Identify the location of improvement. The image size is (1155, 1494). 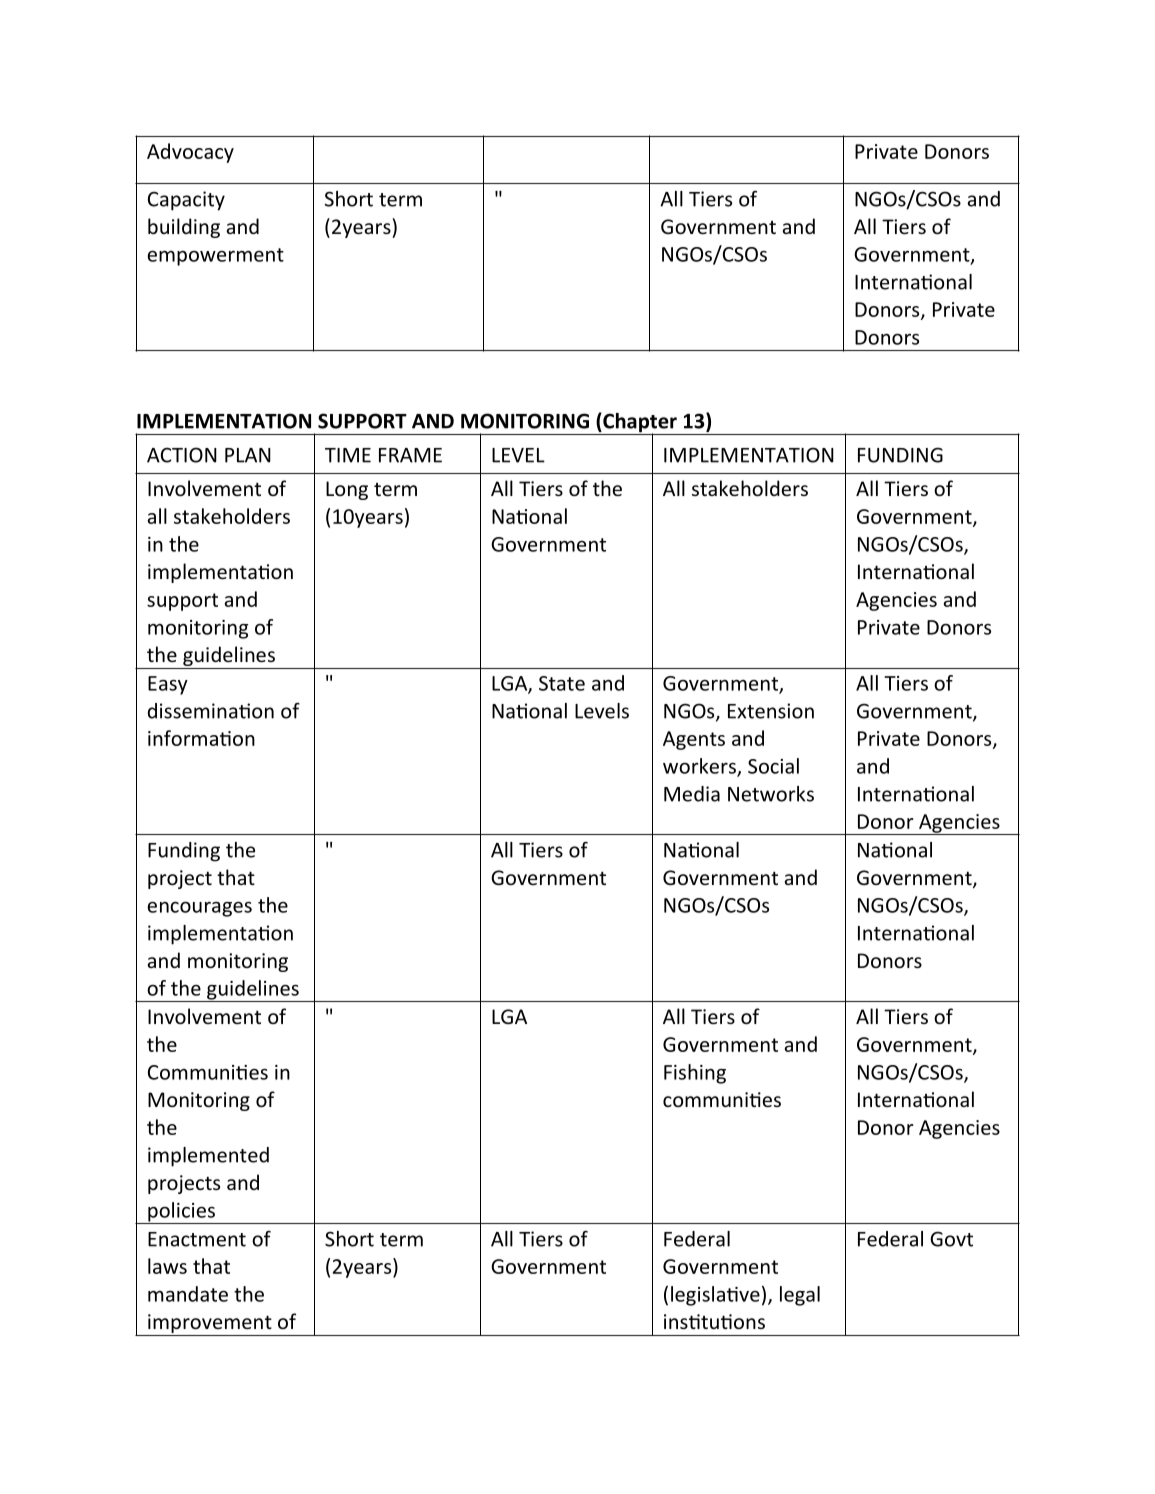
(210, 1323).
